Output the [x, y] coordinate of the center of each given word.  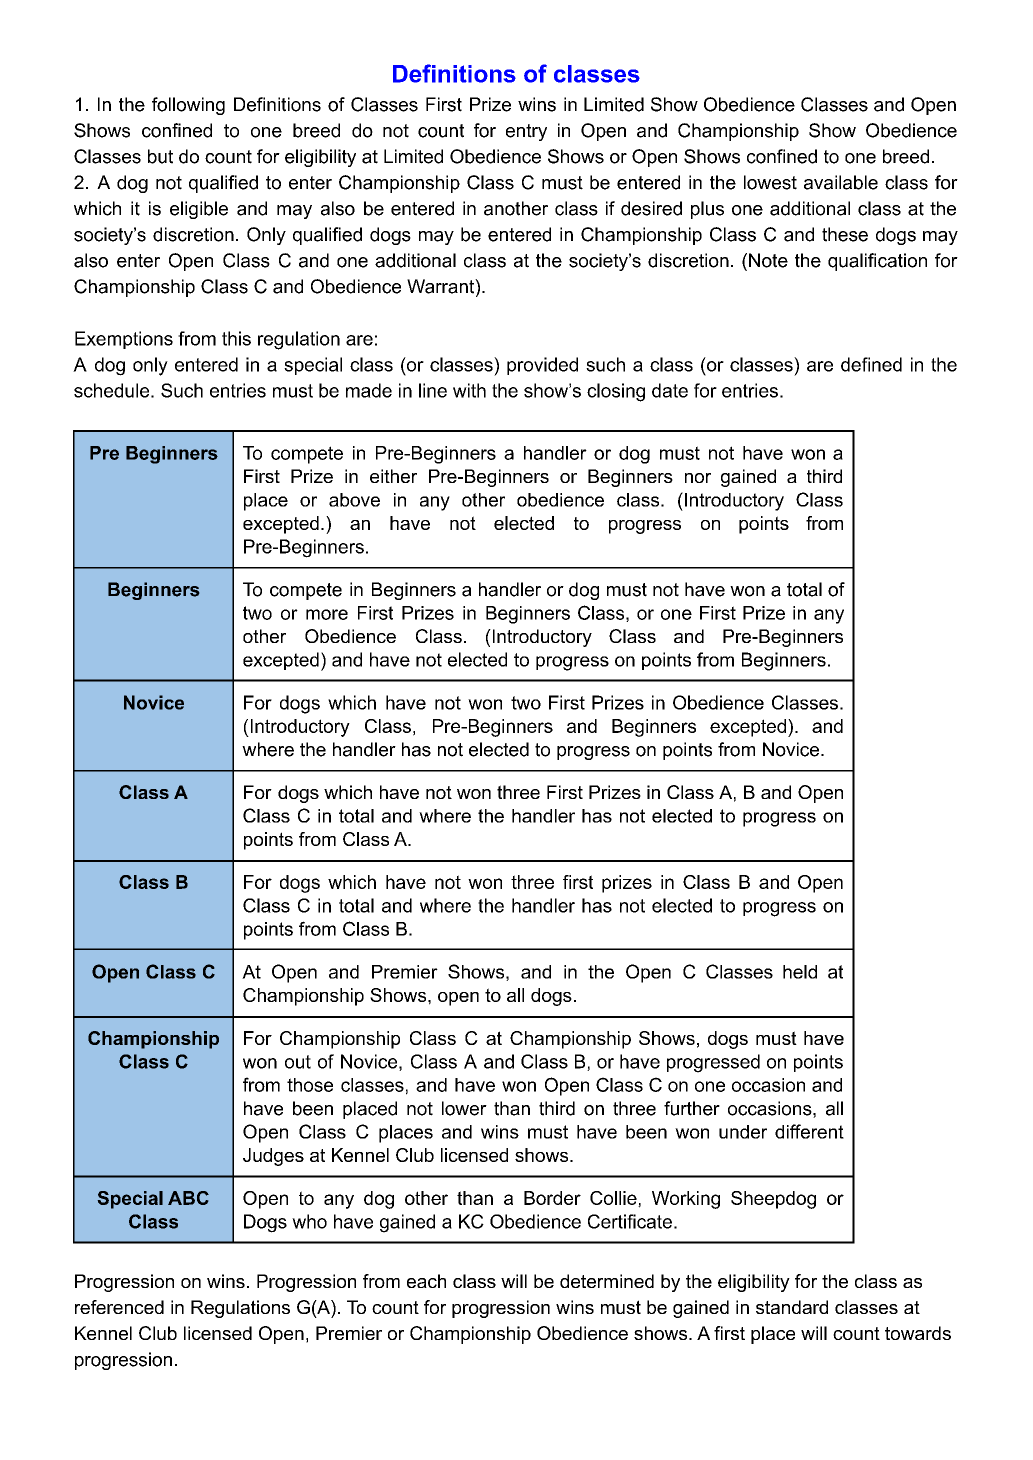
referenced [119, 1307]
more [327, 614]
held [800, 972]
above [354, 500]
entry [526, 132]
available [841, 182]
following [188, 106]
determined [607, 1281]
